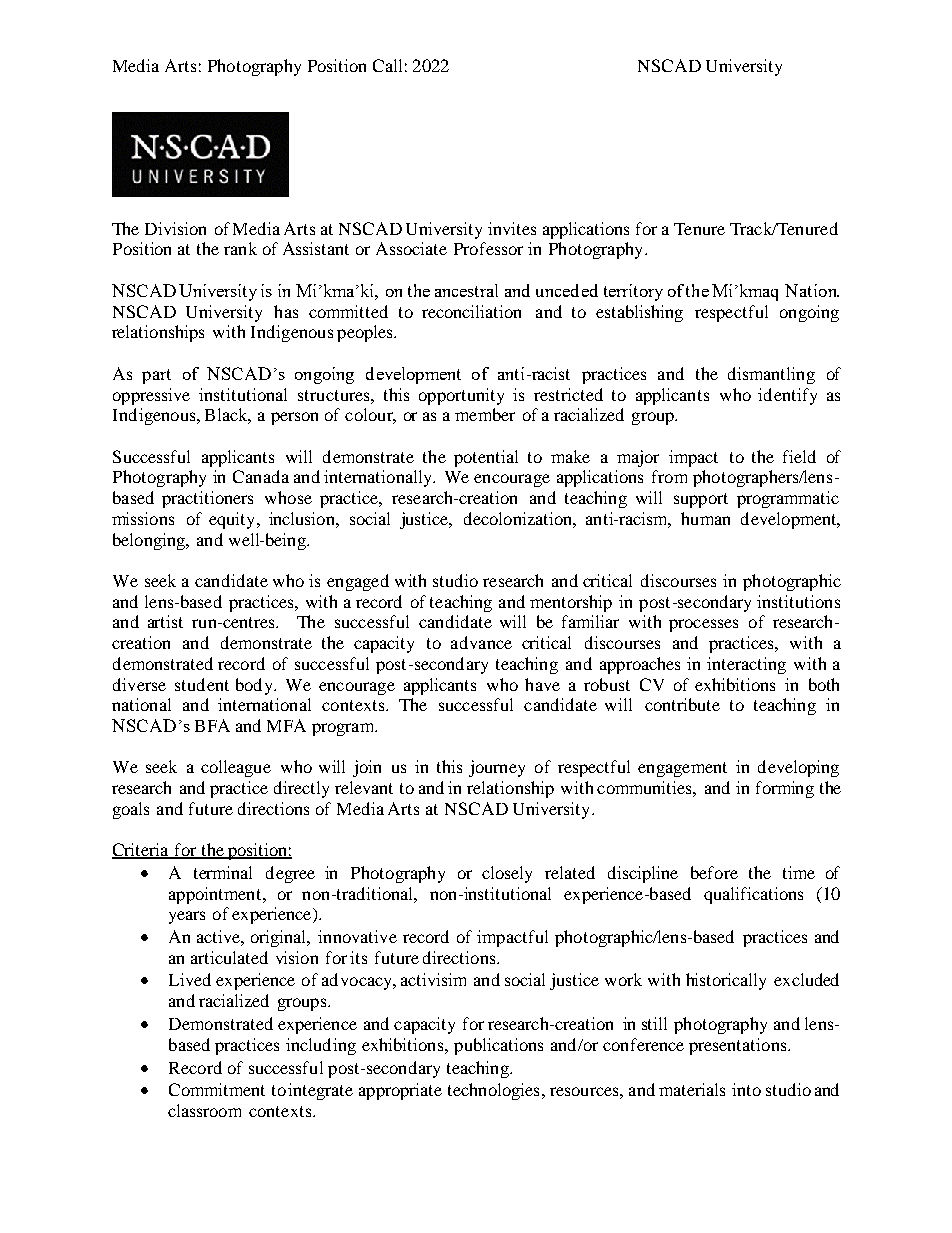 The height and width of the image is (1233, 952). Describe the element at coordinates (633, 292) in the image. I see `territory` at that location.
